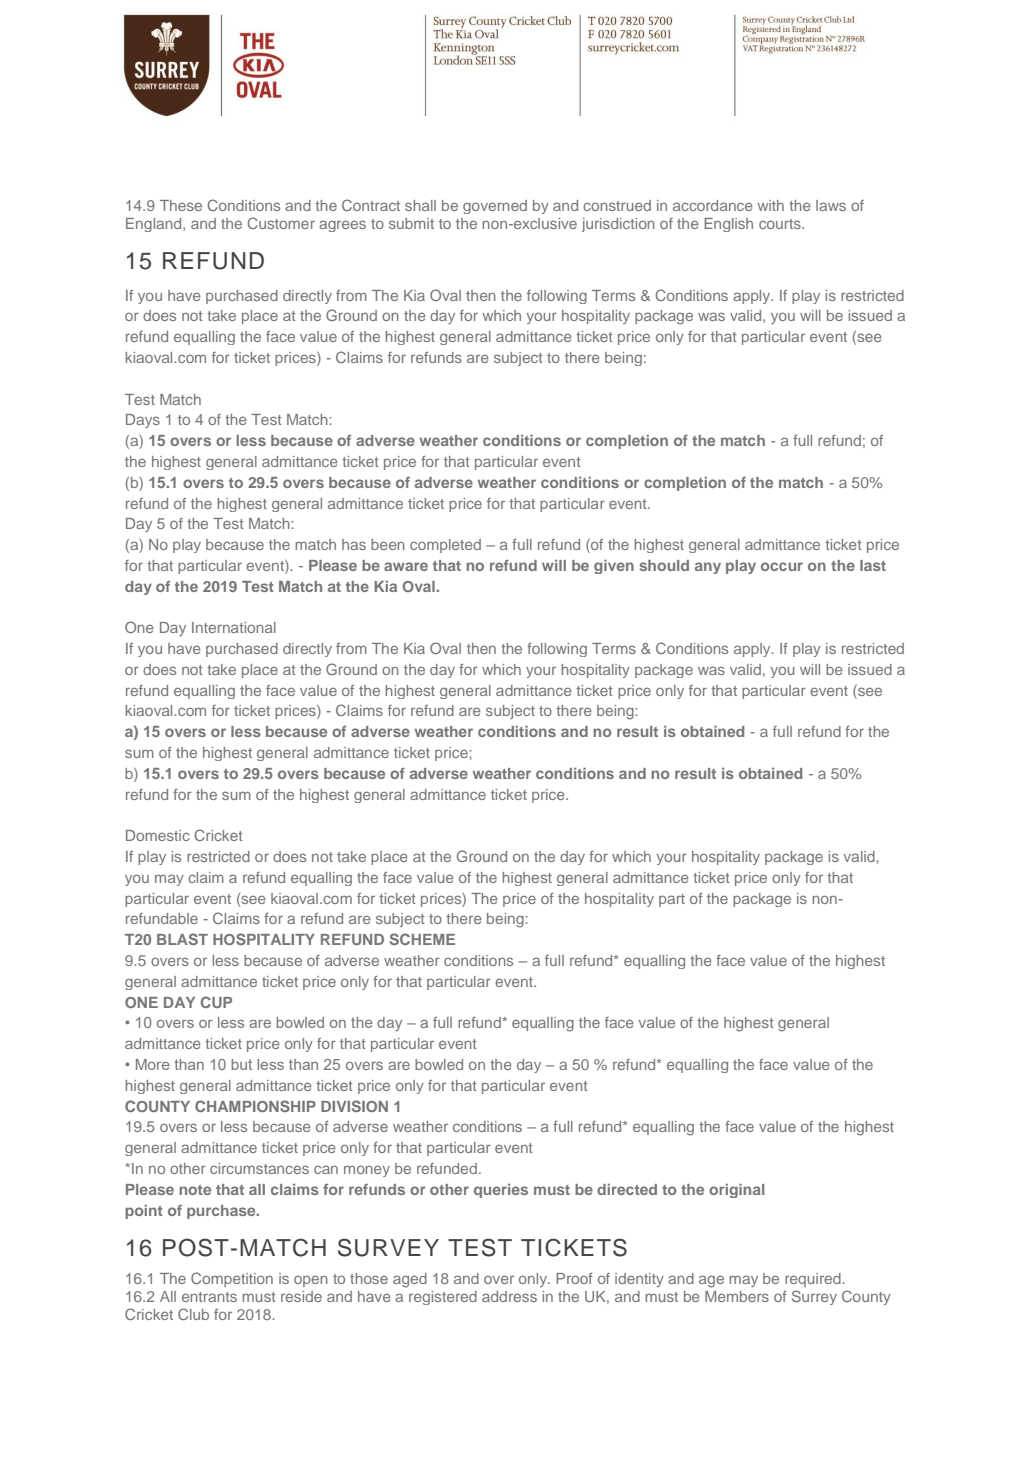  I want to click on address, so click(509, 1296).
